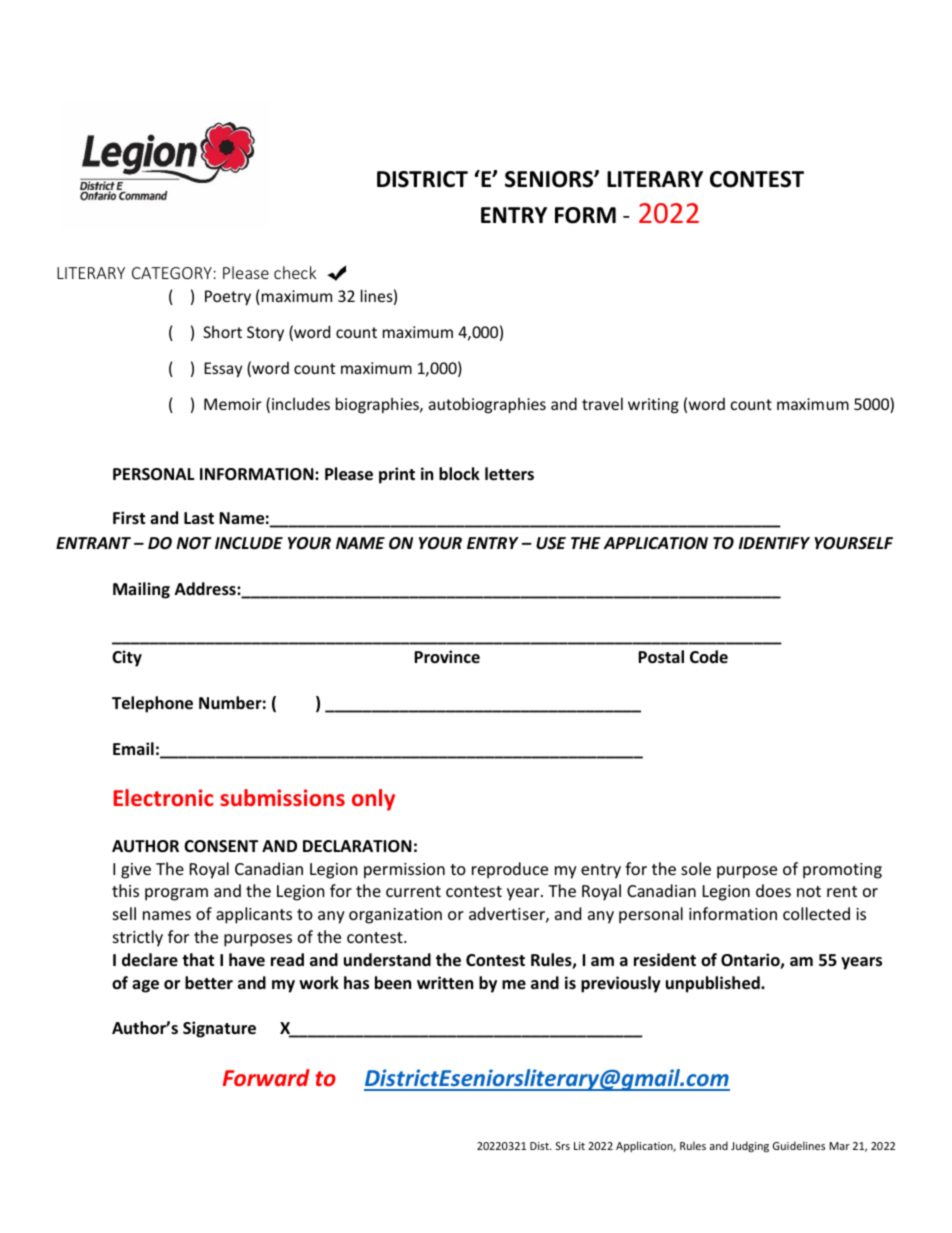  Describe the element at coordinates (228, 297) in the page. I see `Poetry` at that location.
